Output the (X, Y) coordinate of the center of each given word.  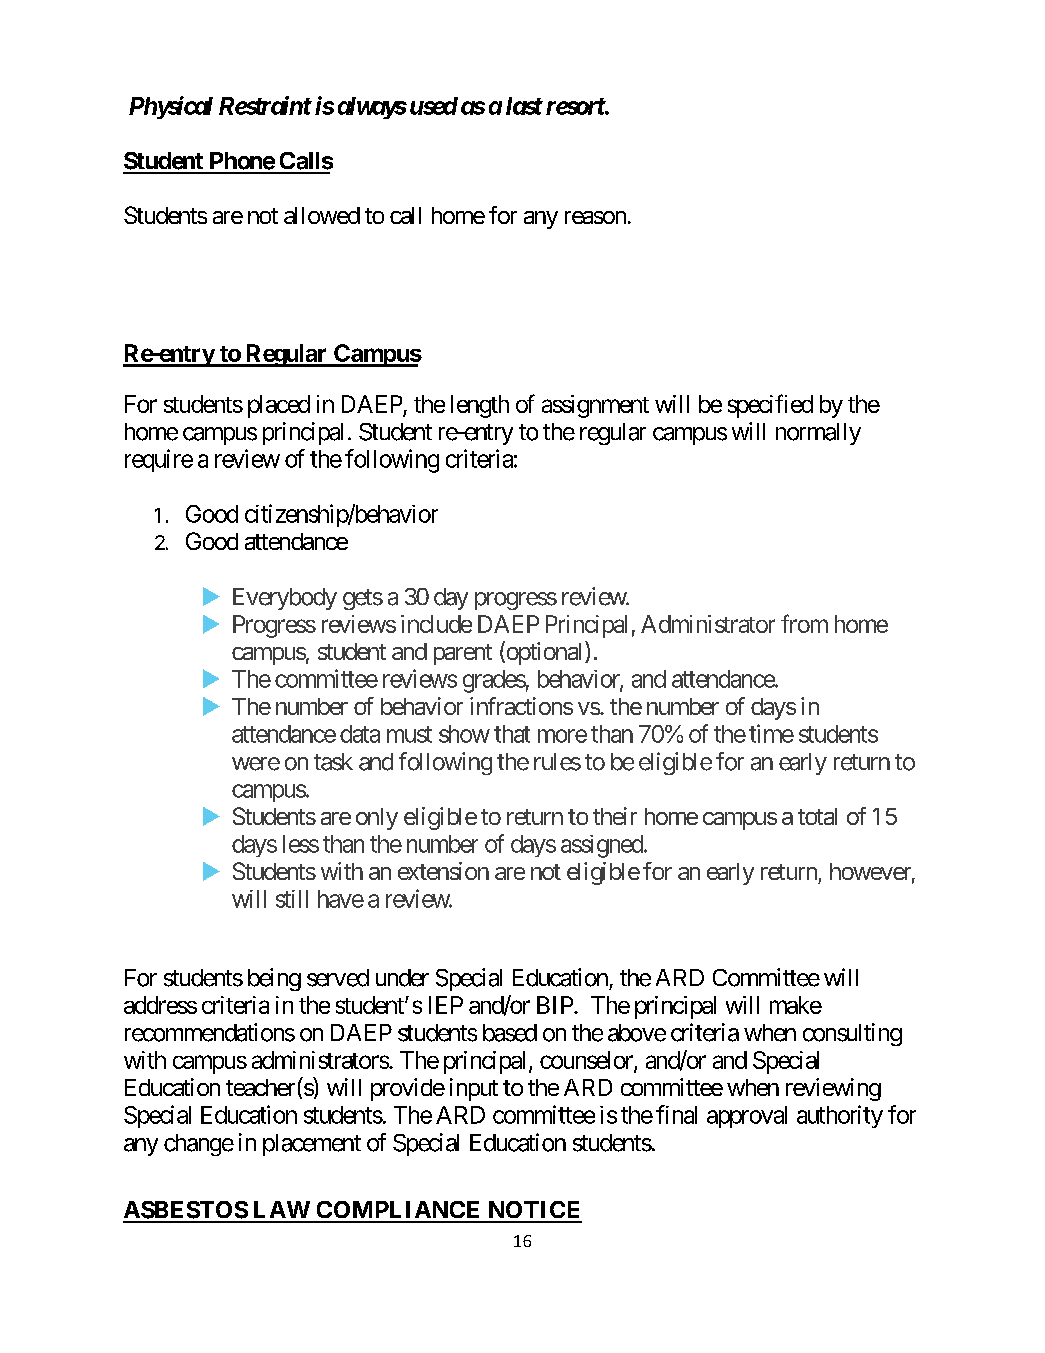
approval (747, 1117)
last (524, 106)
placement (312, 1145)
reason (595, 217)
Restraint (265, 105)
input (474, 1089)
